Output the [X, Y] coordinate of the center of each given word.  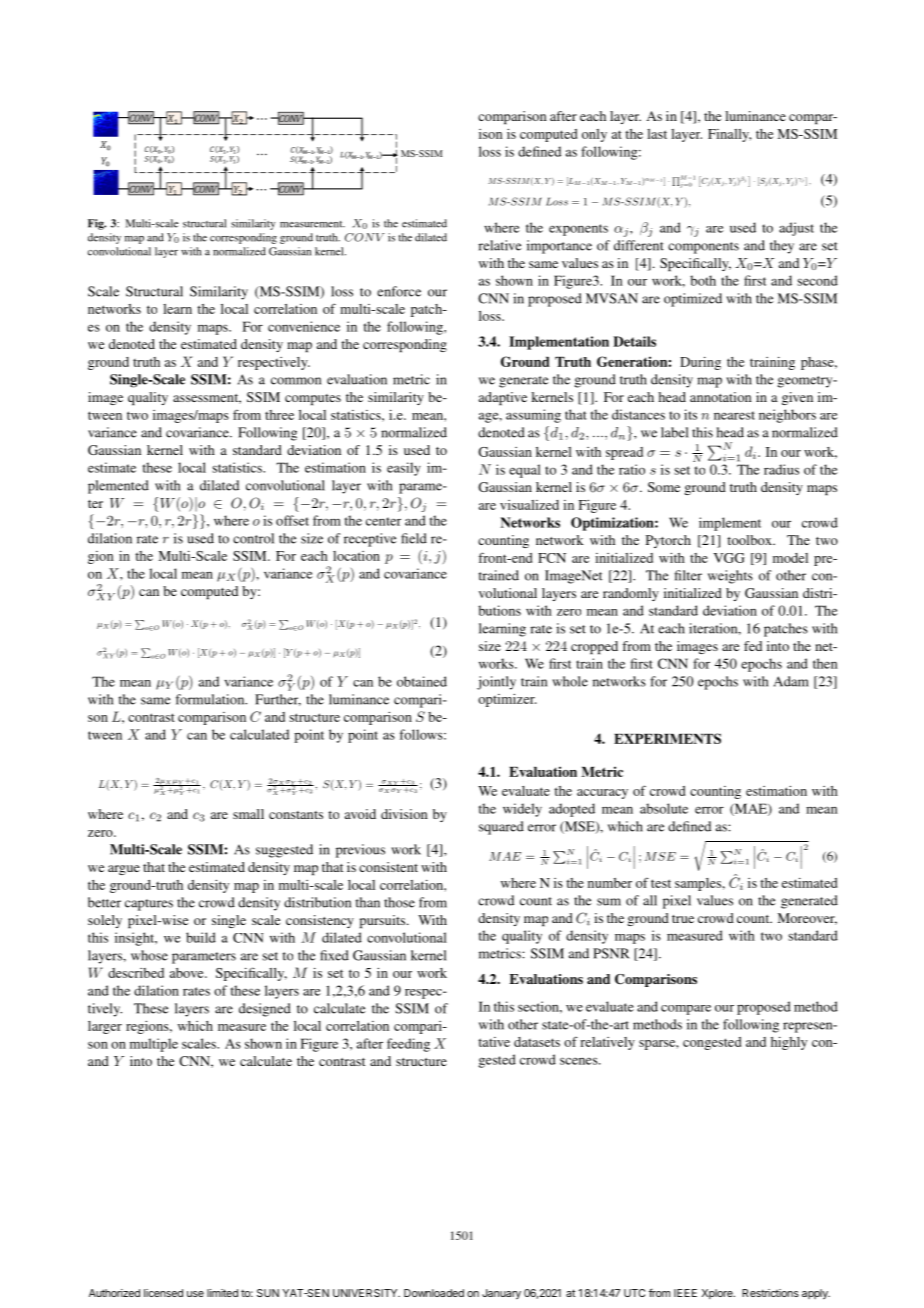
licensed [163, 1293]
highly [789, 1043]
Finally [730, 135]
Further [278, 700]
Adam [791, 681]
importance [559, 247]
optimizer [507, 700]
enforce [399, 291]
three [279, 415]
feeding [408, 1045]
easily [404, 469]
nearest [734, 415]
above [188, 973]
